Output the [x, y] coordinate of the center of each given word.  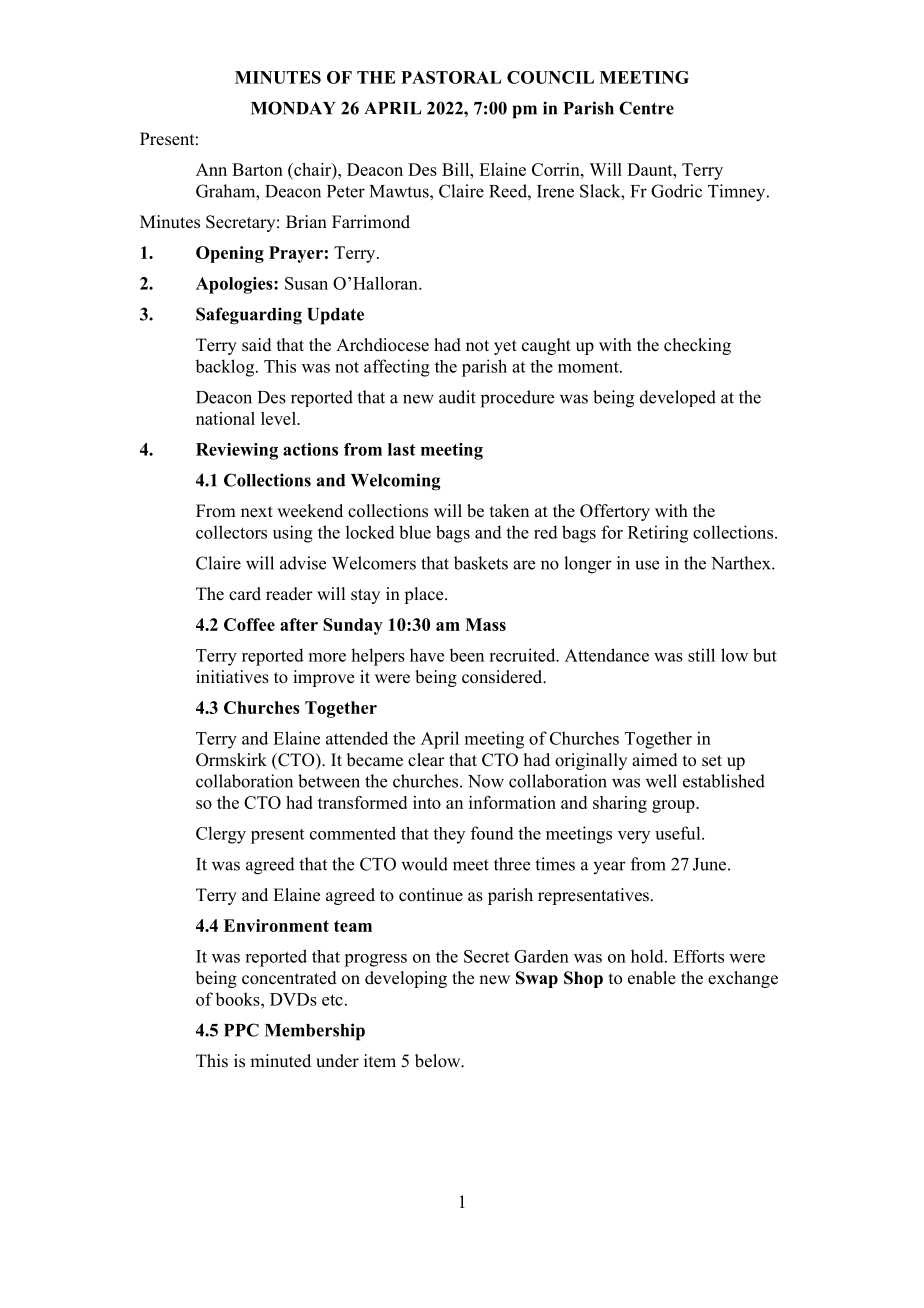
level [279, 418]
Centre [646, 108]
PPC [241, 1030]
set [712, 761]
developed [678, 398]
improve [323, 678]
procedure [517, 399]
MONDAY [293, 108]
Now [486, 781]
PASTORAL [451, 77]
